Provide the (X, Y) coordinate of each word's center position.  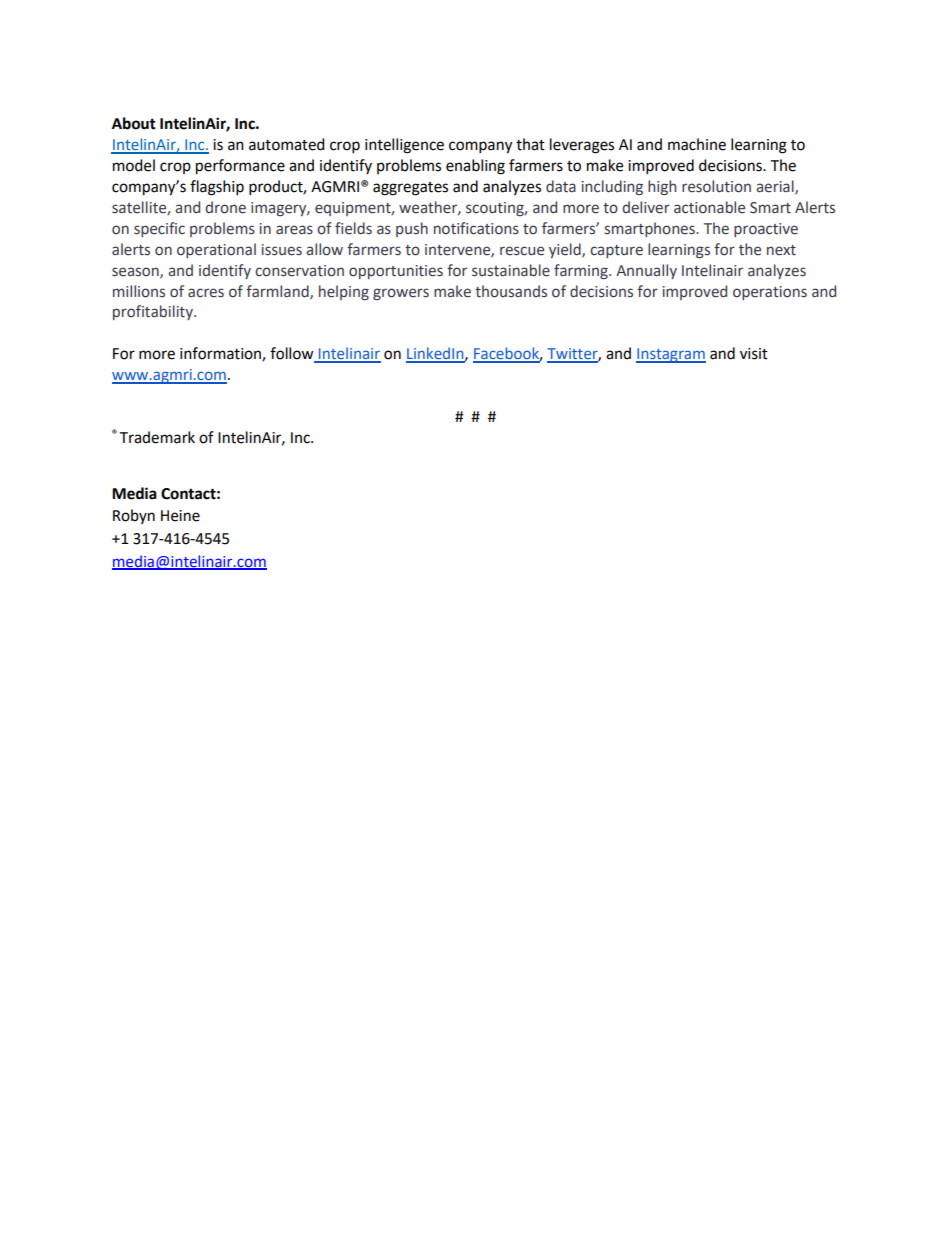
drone (225, 207)
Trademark (157, 437)
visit (754, 354)
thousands (511, 291)
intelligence (404, 146)
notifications (476, 228)
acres (206, 293)
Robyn (134, 516)
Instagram (671, 355)
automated (287, 144)
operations (770, 293)
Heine (180, 516)
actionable (709, 207)
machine (697, 144)
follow (293, 354)
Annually (646, 271)
